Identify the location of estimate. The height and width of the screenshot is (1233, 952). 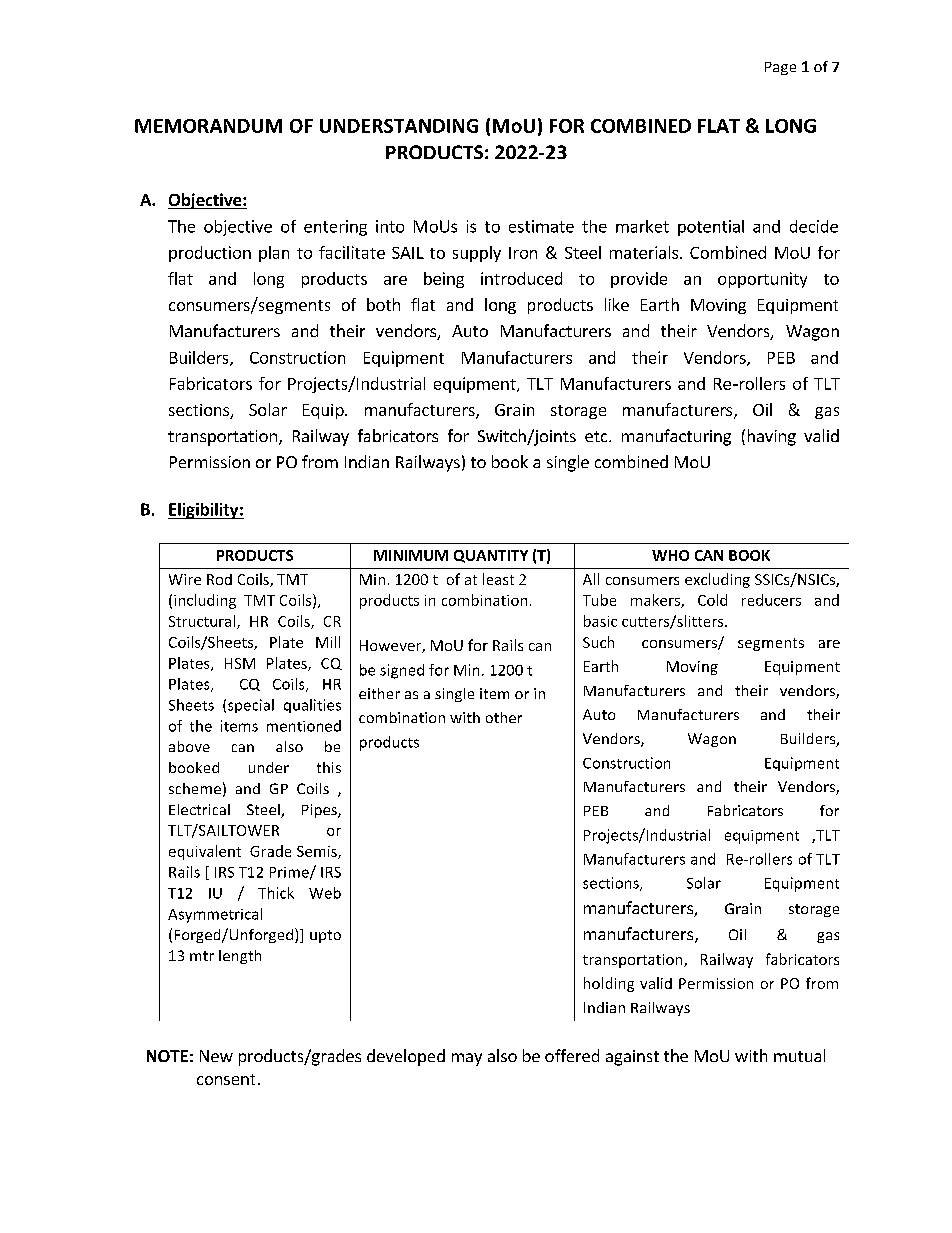
(541, 226).
